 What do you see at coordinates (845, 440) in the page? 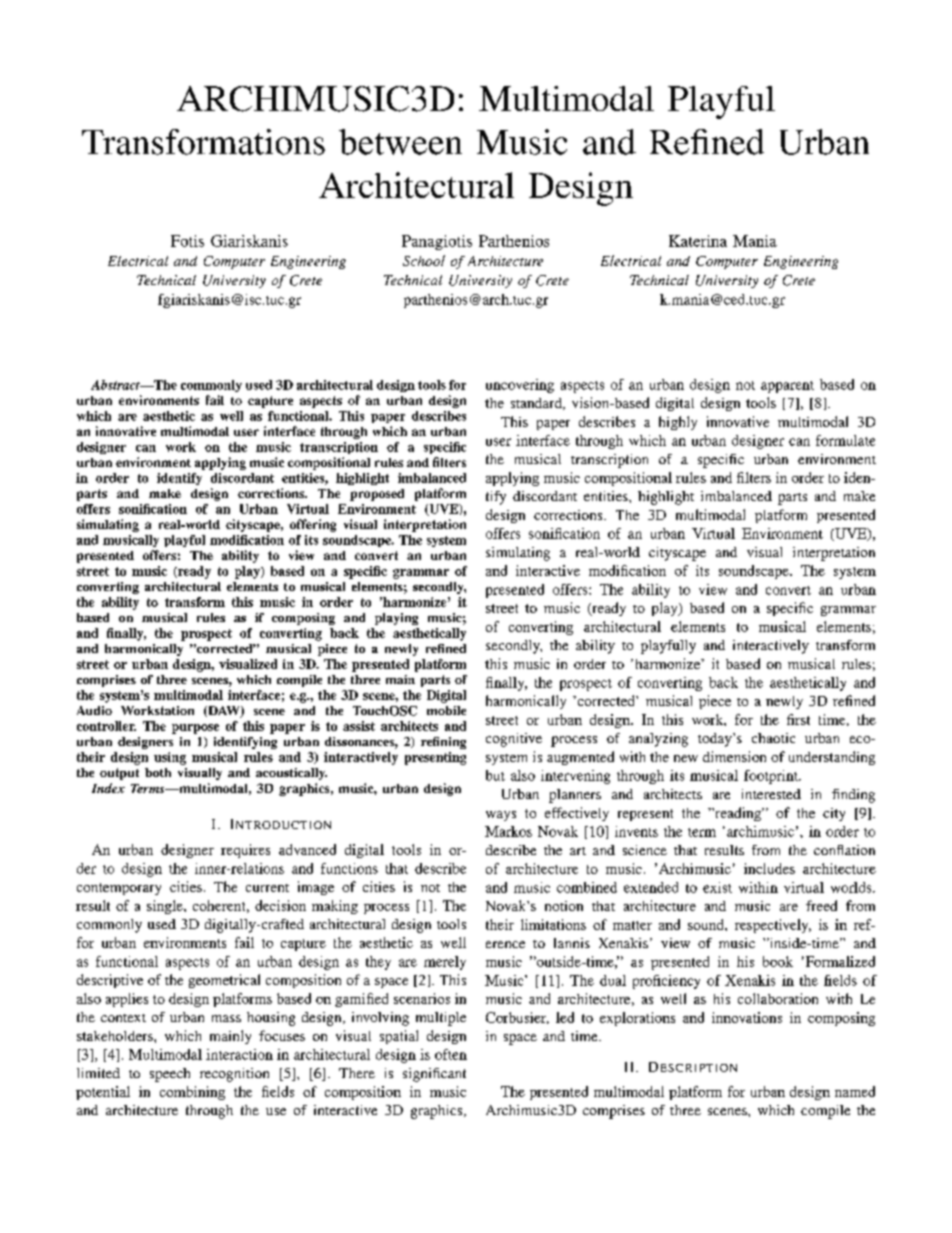
I see `formulate` at bounding box center [845, 440].
